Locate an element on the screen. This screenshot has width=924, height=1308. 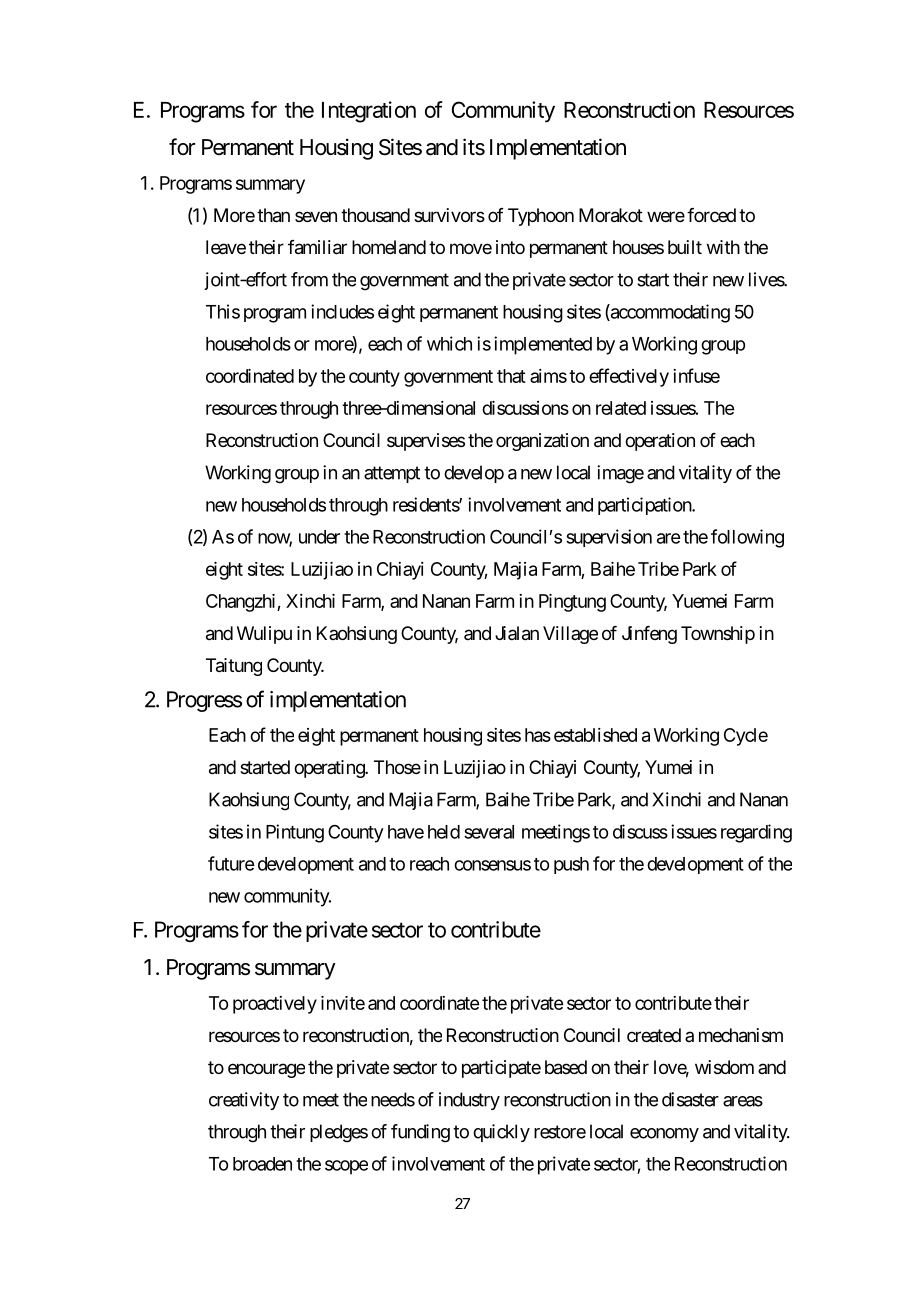
Typhoon is located at coordinates (541, 217).
